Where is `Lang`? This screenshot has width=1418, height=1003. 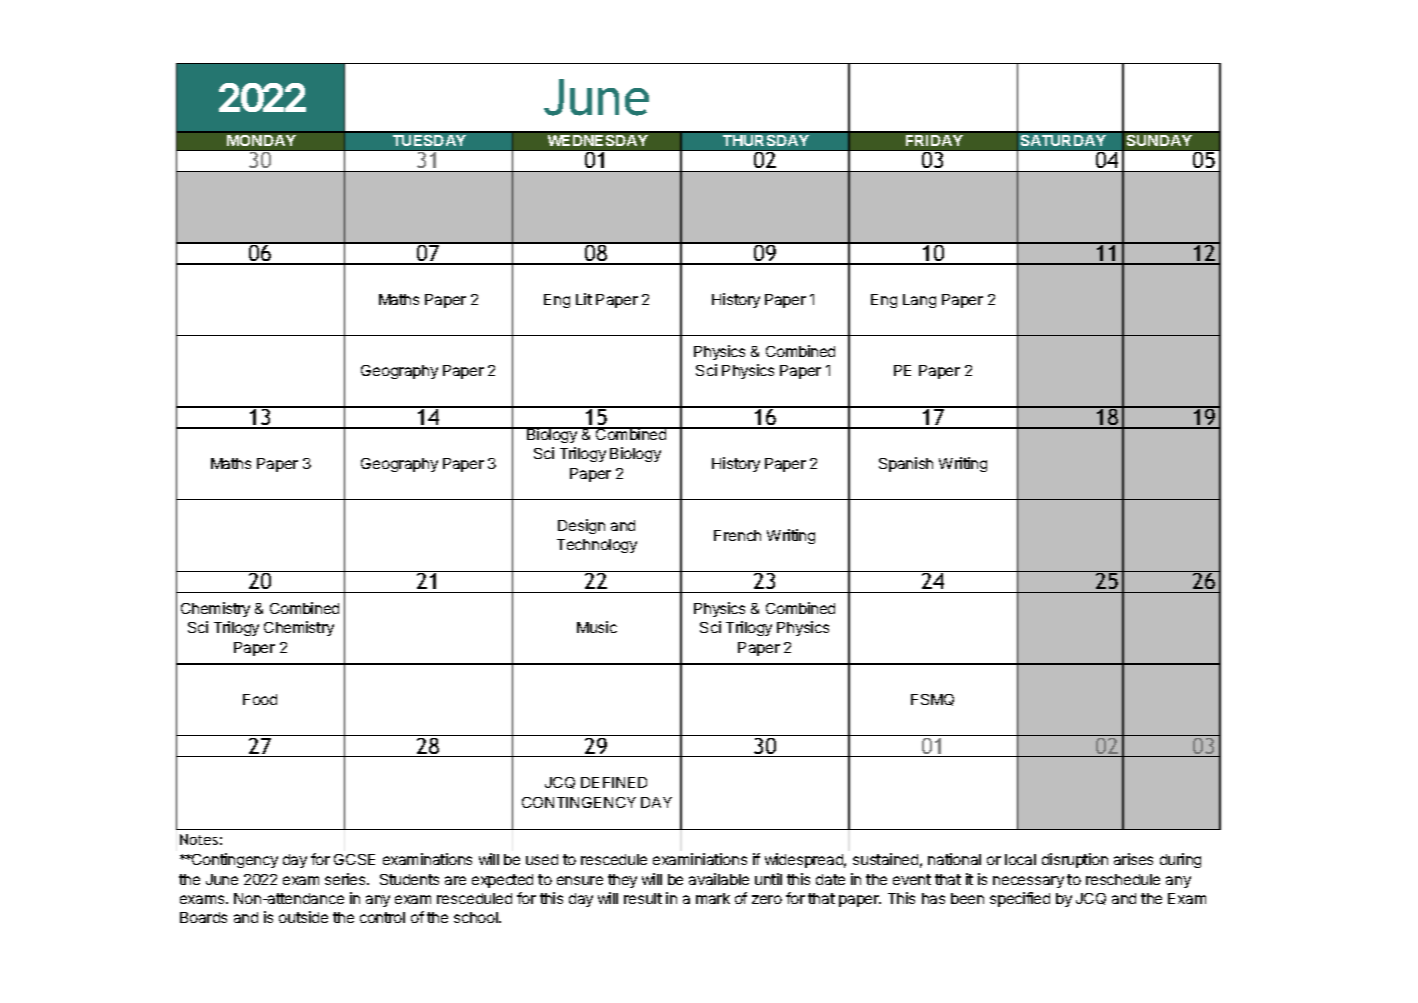 Lang is located at coordinates (919, 301).
